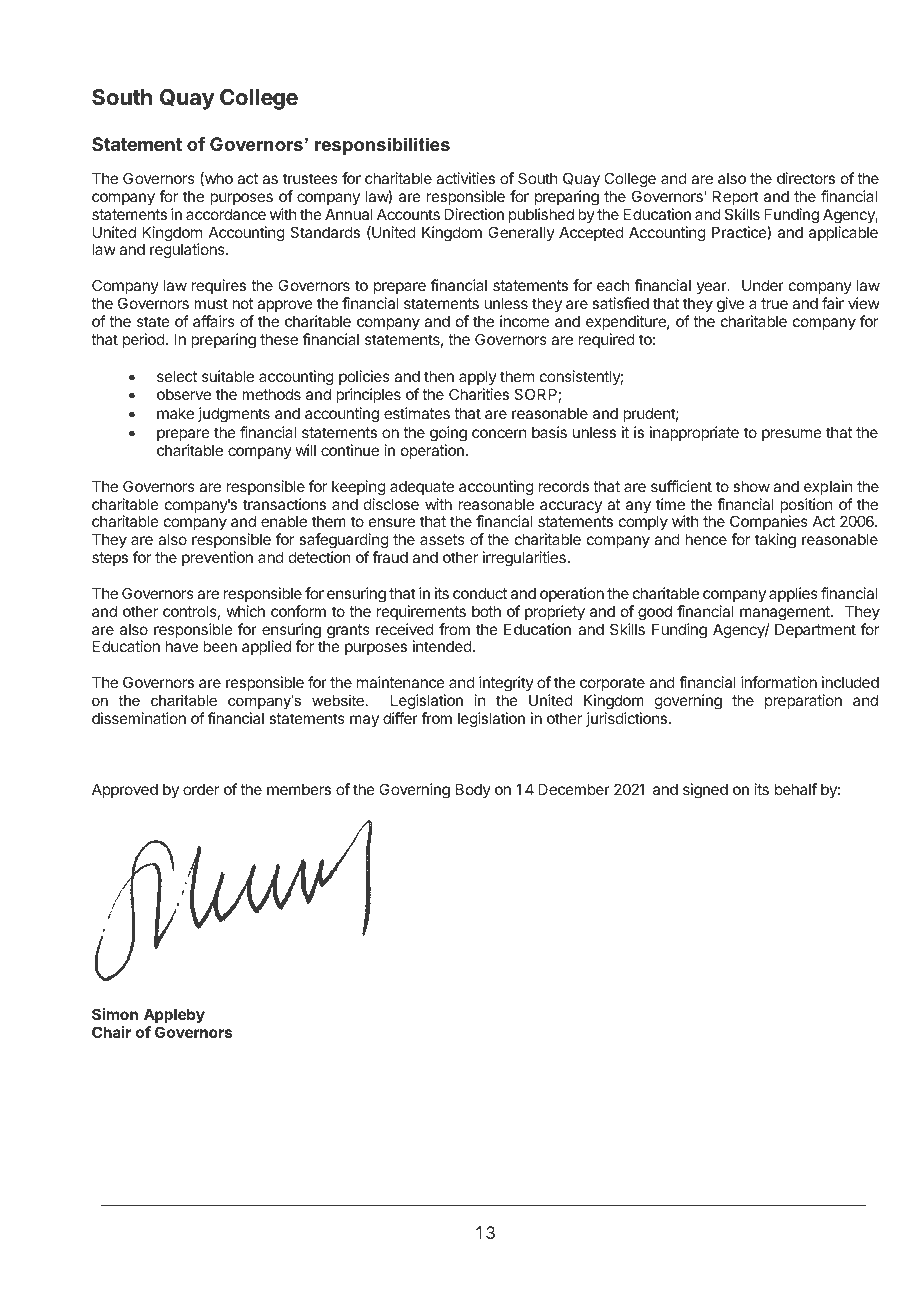  What do you see at coordinates (796, 789) in the image?
I see `behalf` at bounding box center [796, 789].
